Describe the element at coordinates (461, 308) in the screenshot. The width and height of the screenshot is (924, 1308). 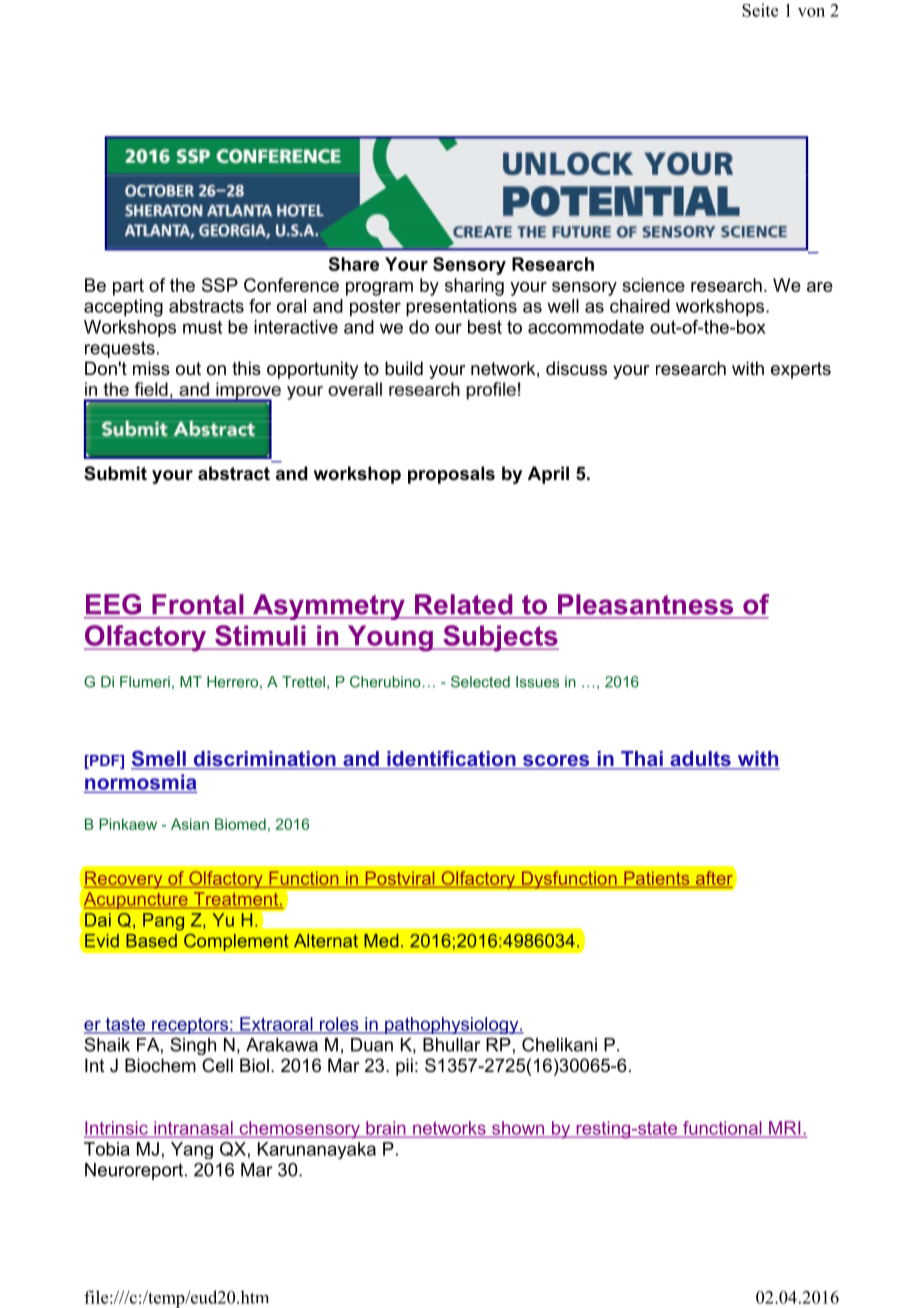
I see `presentations` at that location.
